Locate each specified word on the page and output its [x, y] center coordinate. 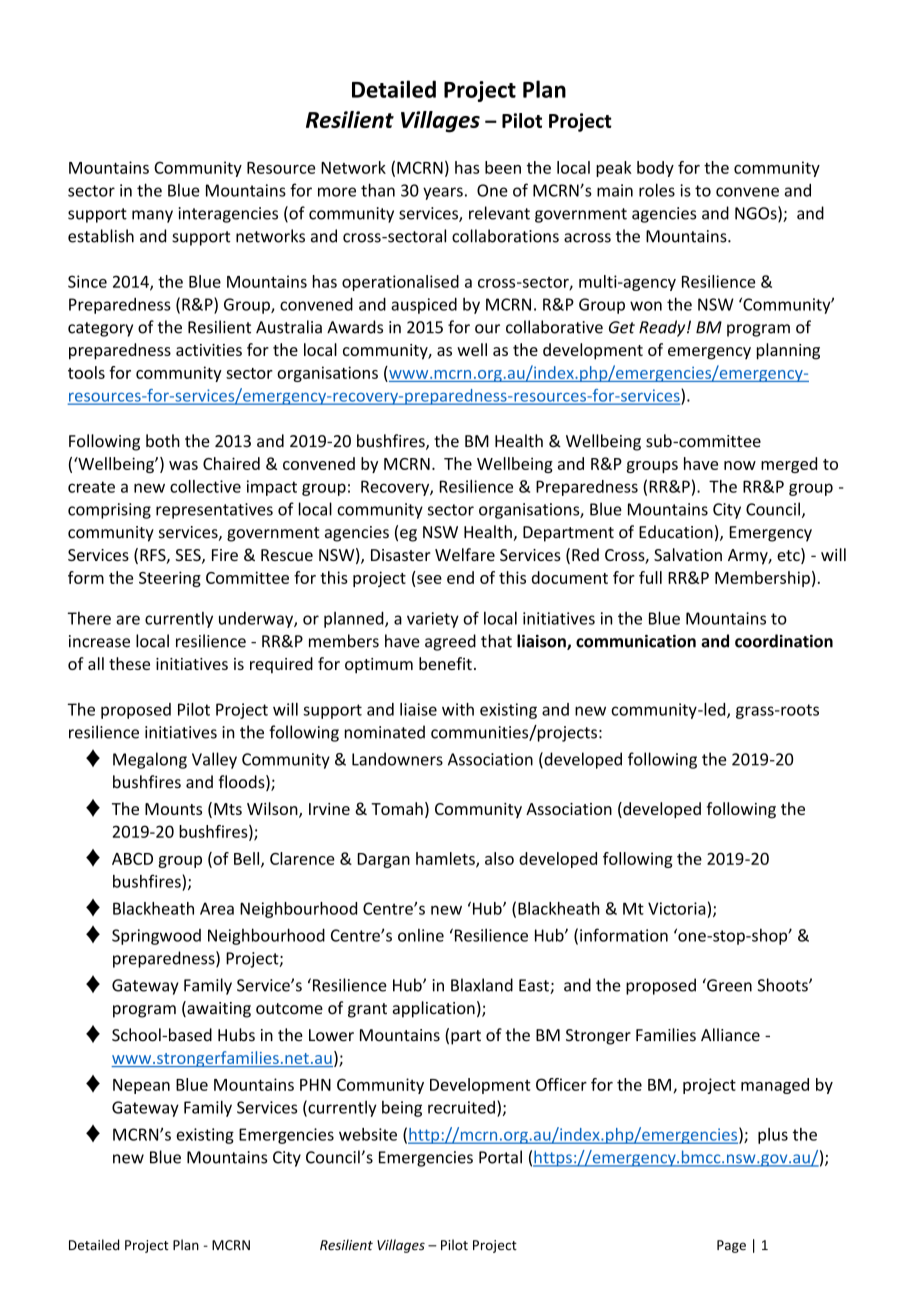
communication [636, 641]
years [443, 193]
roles [657, 190]
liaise [418, 709]
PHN [315, 1085]
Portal [500, 1157]
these [129, 663]
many [152, 216]
